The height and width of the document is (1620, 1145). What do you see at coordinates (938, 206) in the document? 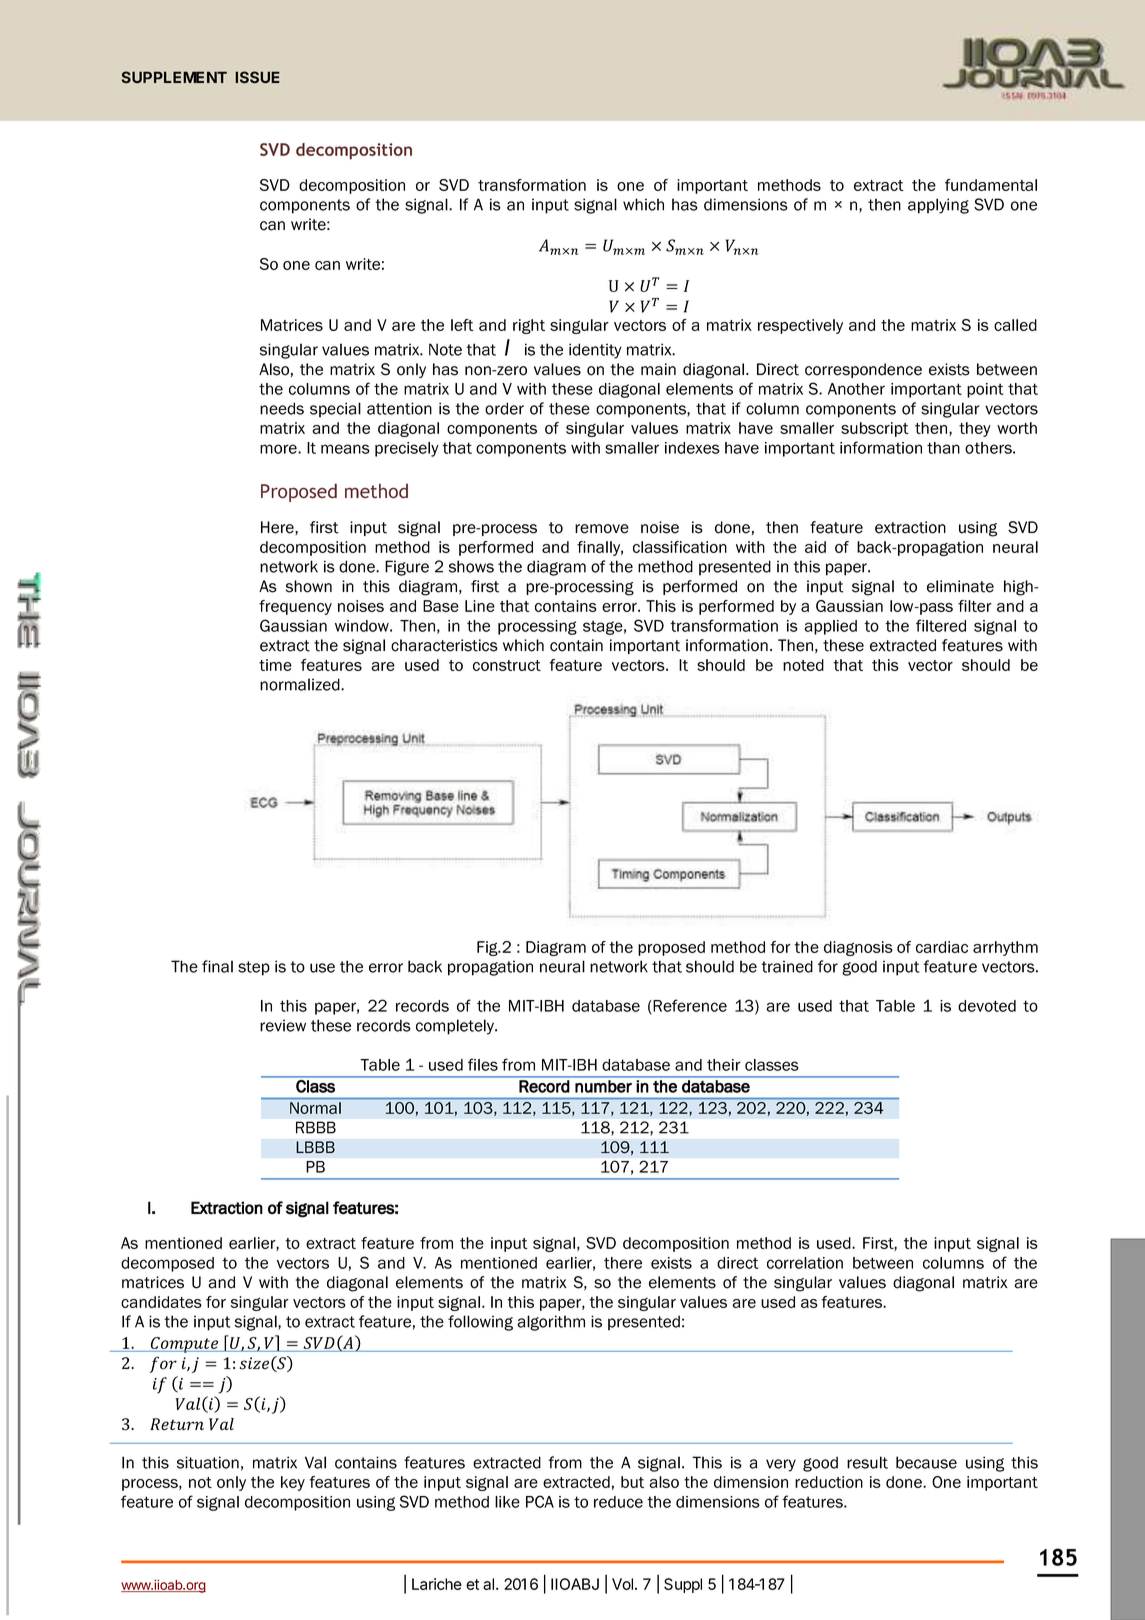
I see `applying` at bounding box center [938, 206].
